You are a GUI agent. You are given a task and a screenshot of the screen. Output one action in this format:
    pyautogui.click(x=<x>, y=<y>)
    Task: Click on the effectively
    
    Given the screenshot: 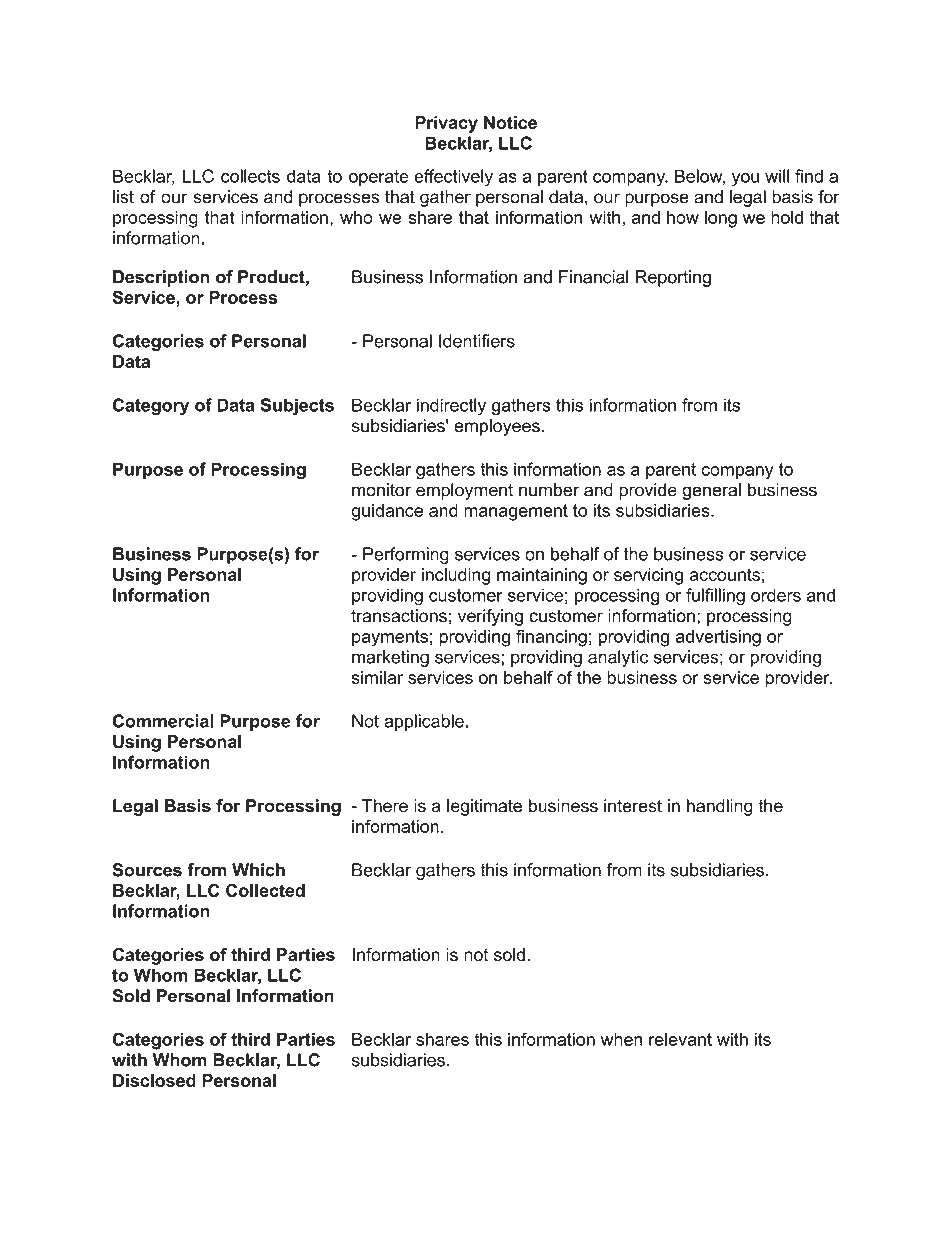 What is the action you would take?
    pyautogui.click(x=453, y=178)
